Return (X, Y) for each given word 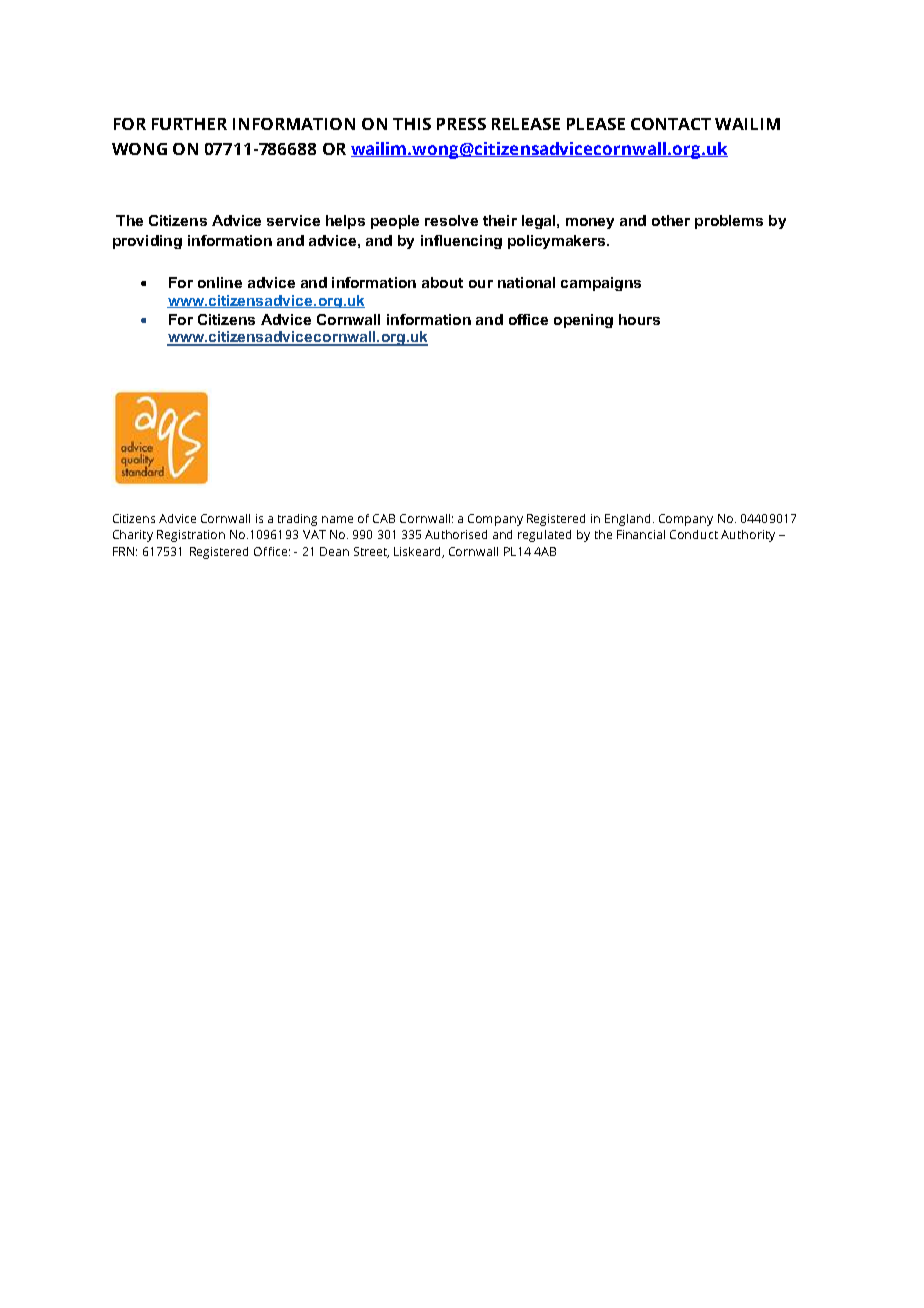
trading (297, 520)
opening (583, 321)
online (220, 282)
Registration (191, 536)
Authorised (456, 534)
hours (639, 319)
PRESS (461, 124)
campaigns (601, 284)
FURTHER (189, 124)
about (442, 282)
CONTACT (671, 124)
